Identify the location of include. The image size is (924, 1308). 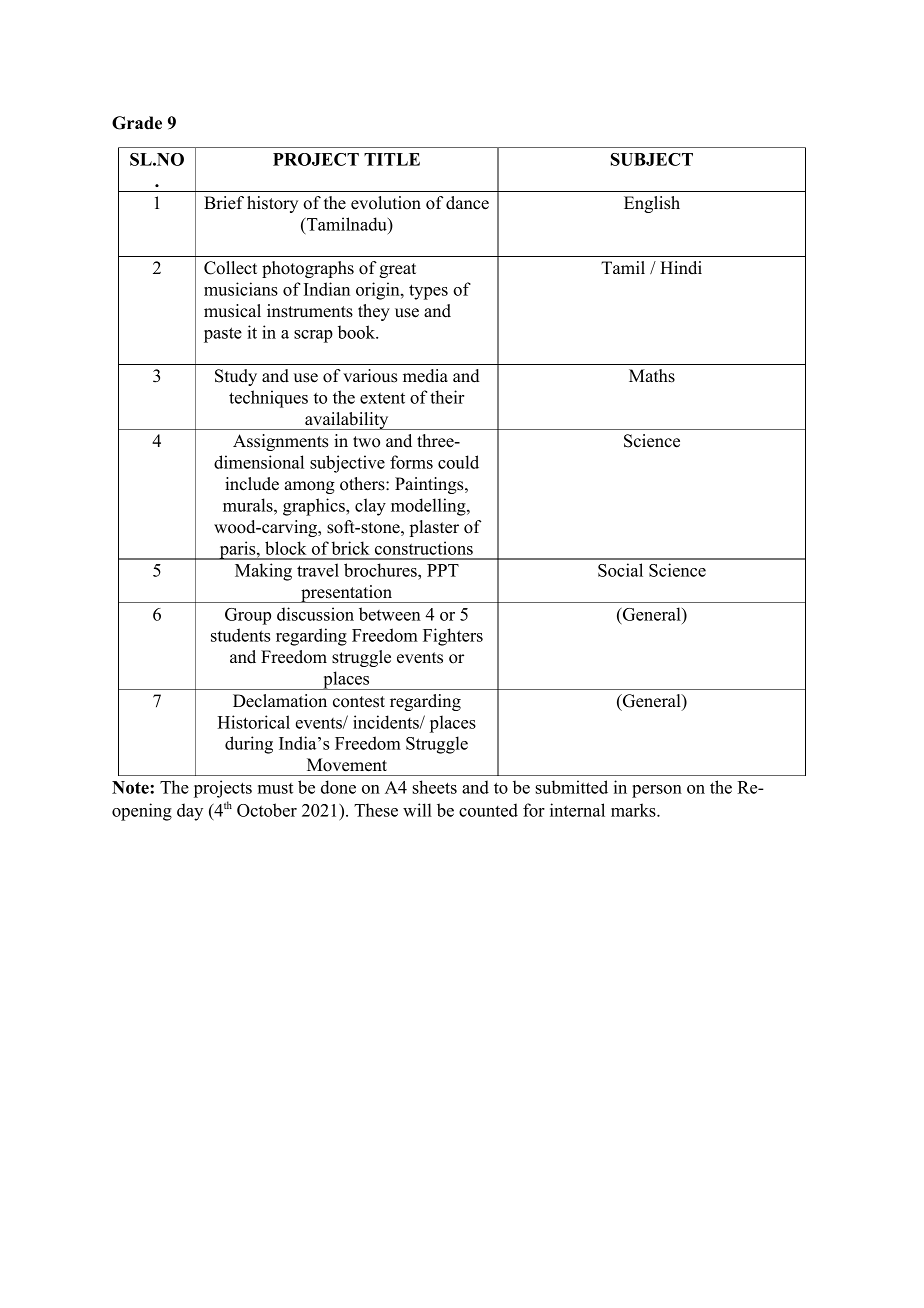
(252, 484).
